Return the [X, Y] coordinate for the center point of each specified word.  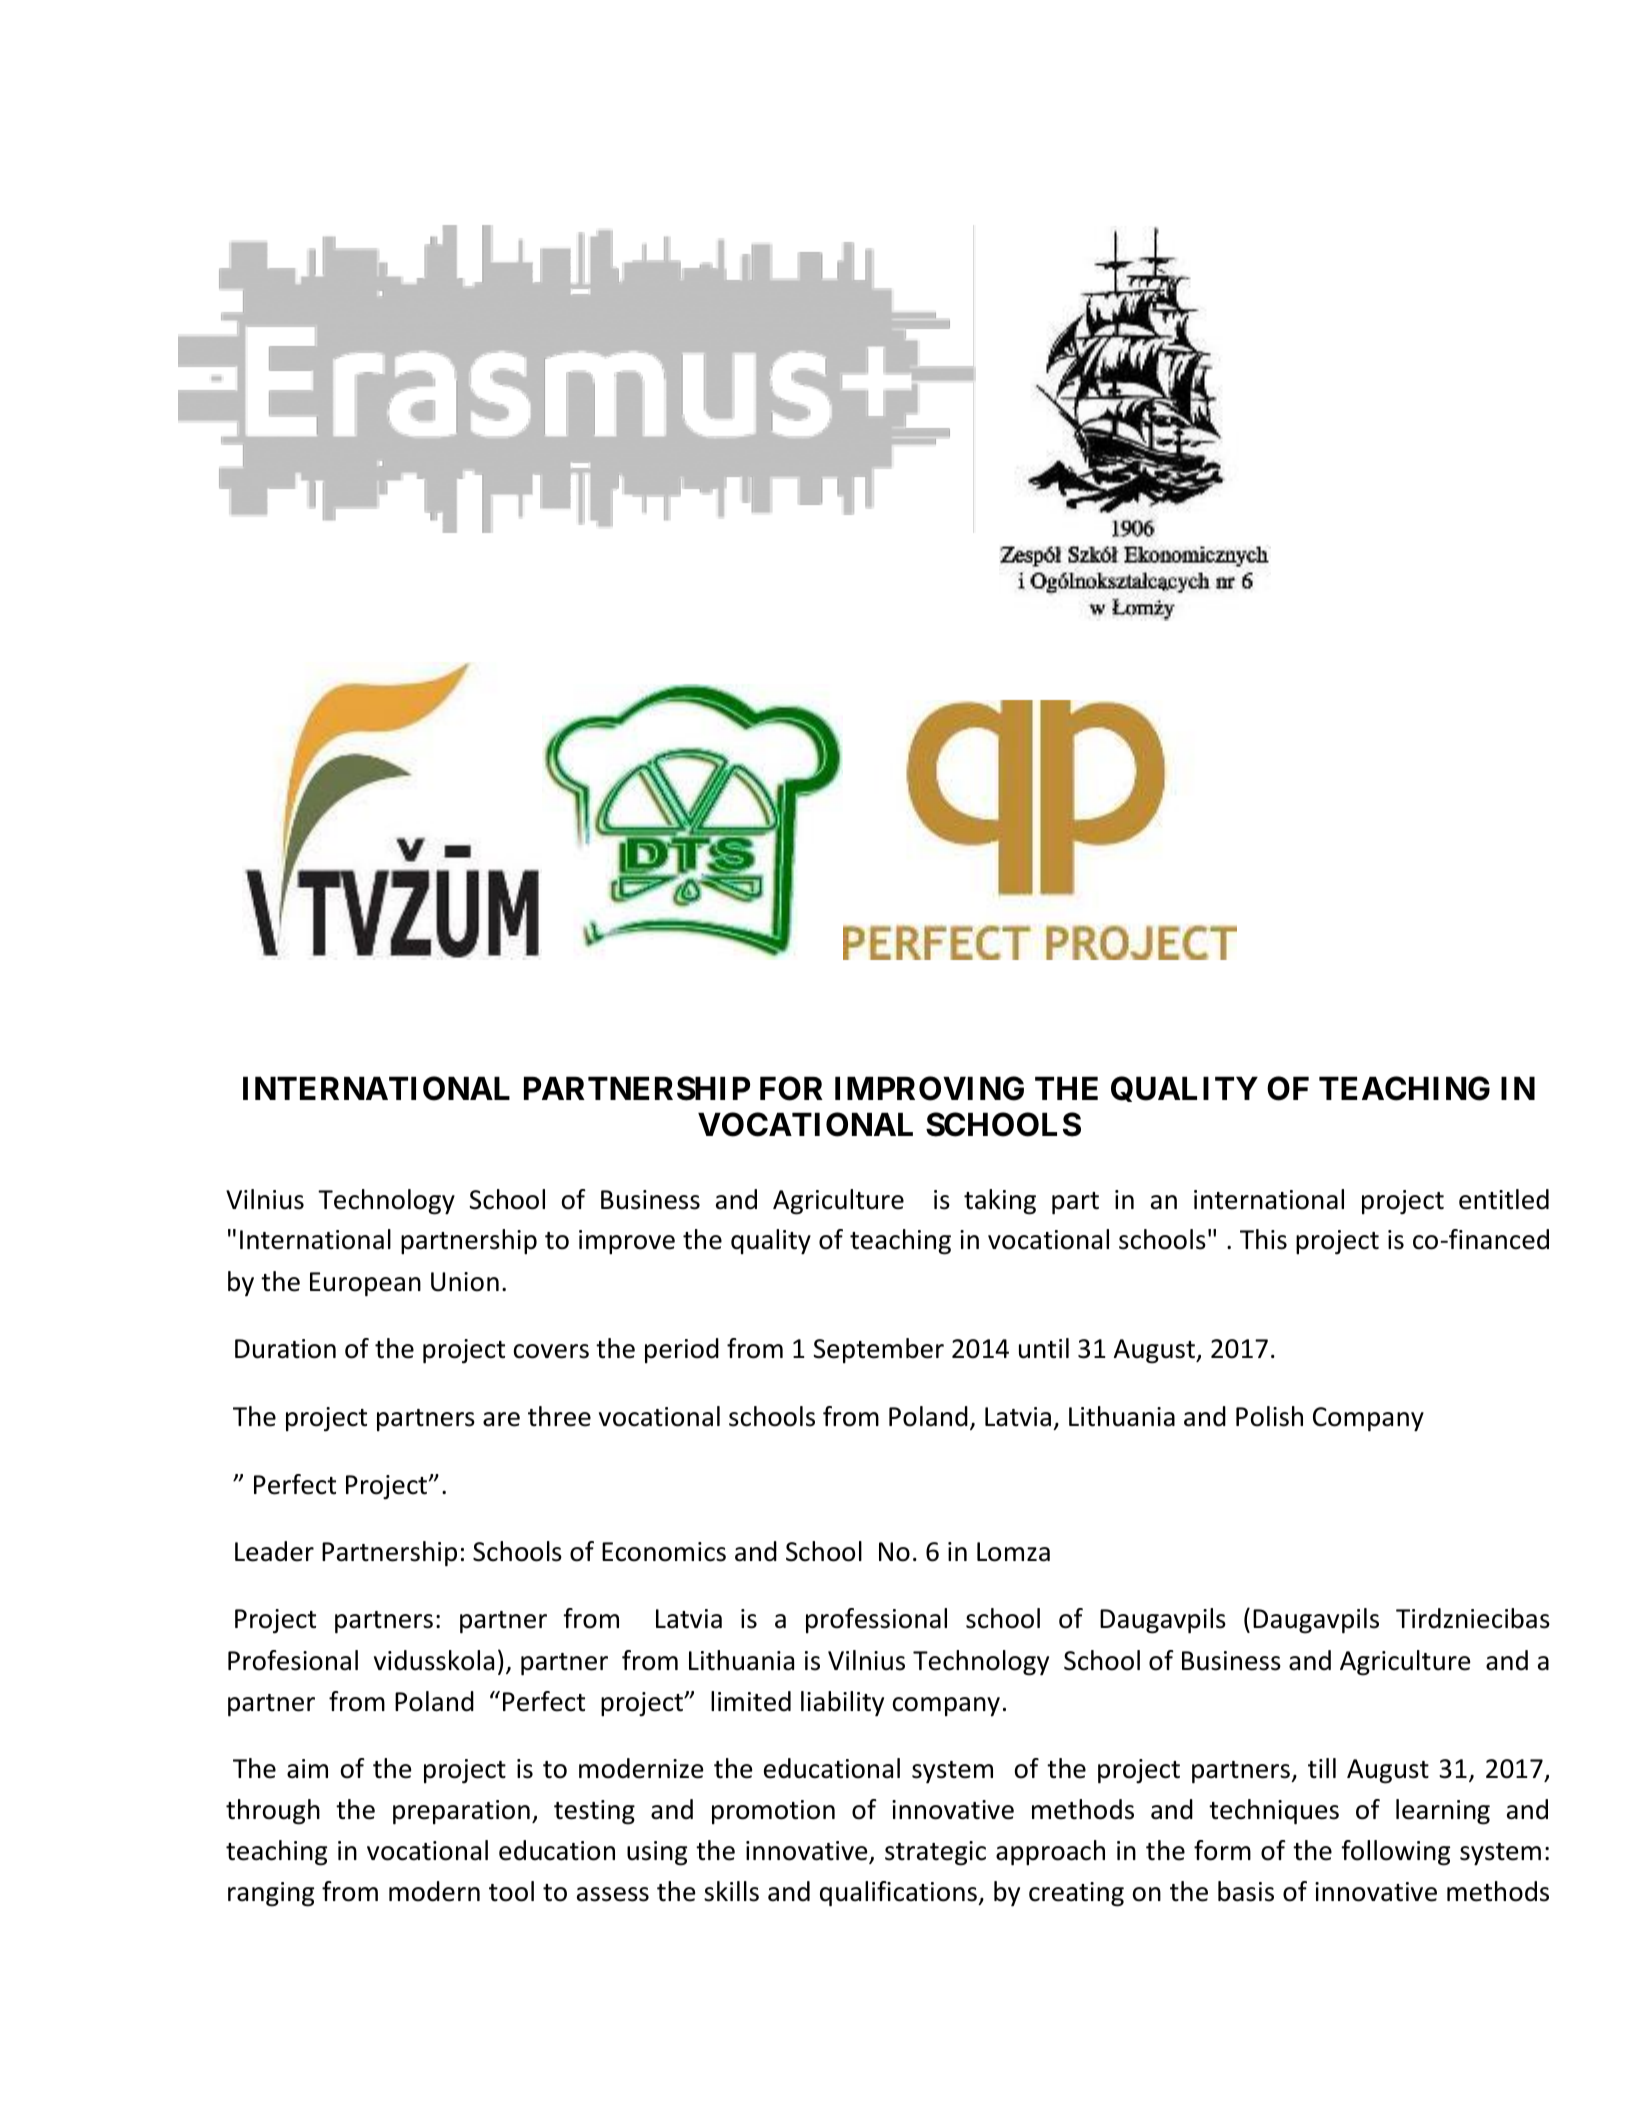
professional [876, 1620]
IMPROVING [929, 1088]
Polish [1269, 1416]
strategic [935, 1853]
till [1322, 1768]
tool [511, 1891]
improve [627, 1242]
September [878, 1350]
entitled [1504, 1199]
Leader [274, 1551]
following [1395, 1853]
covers [551, 1351]
